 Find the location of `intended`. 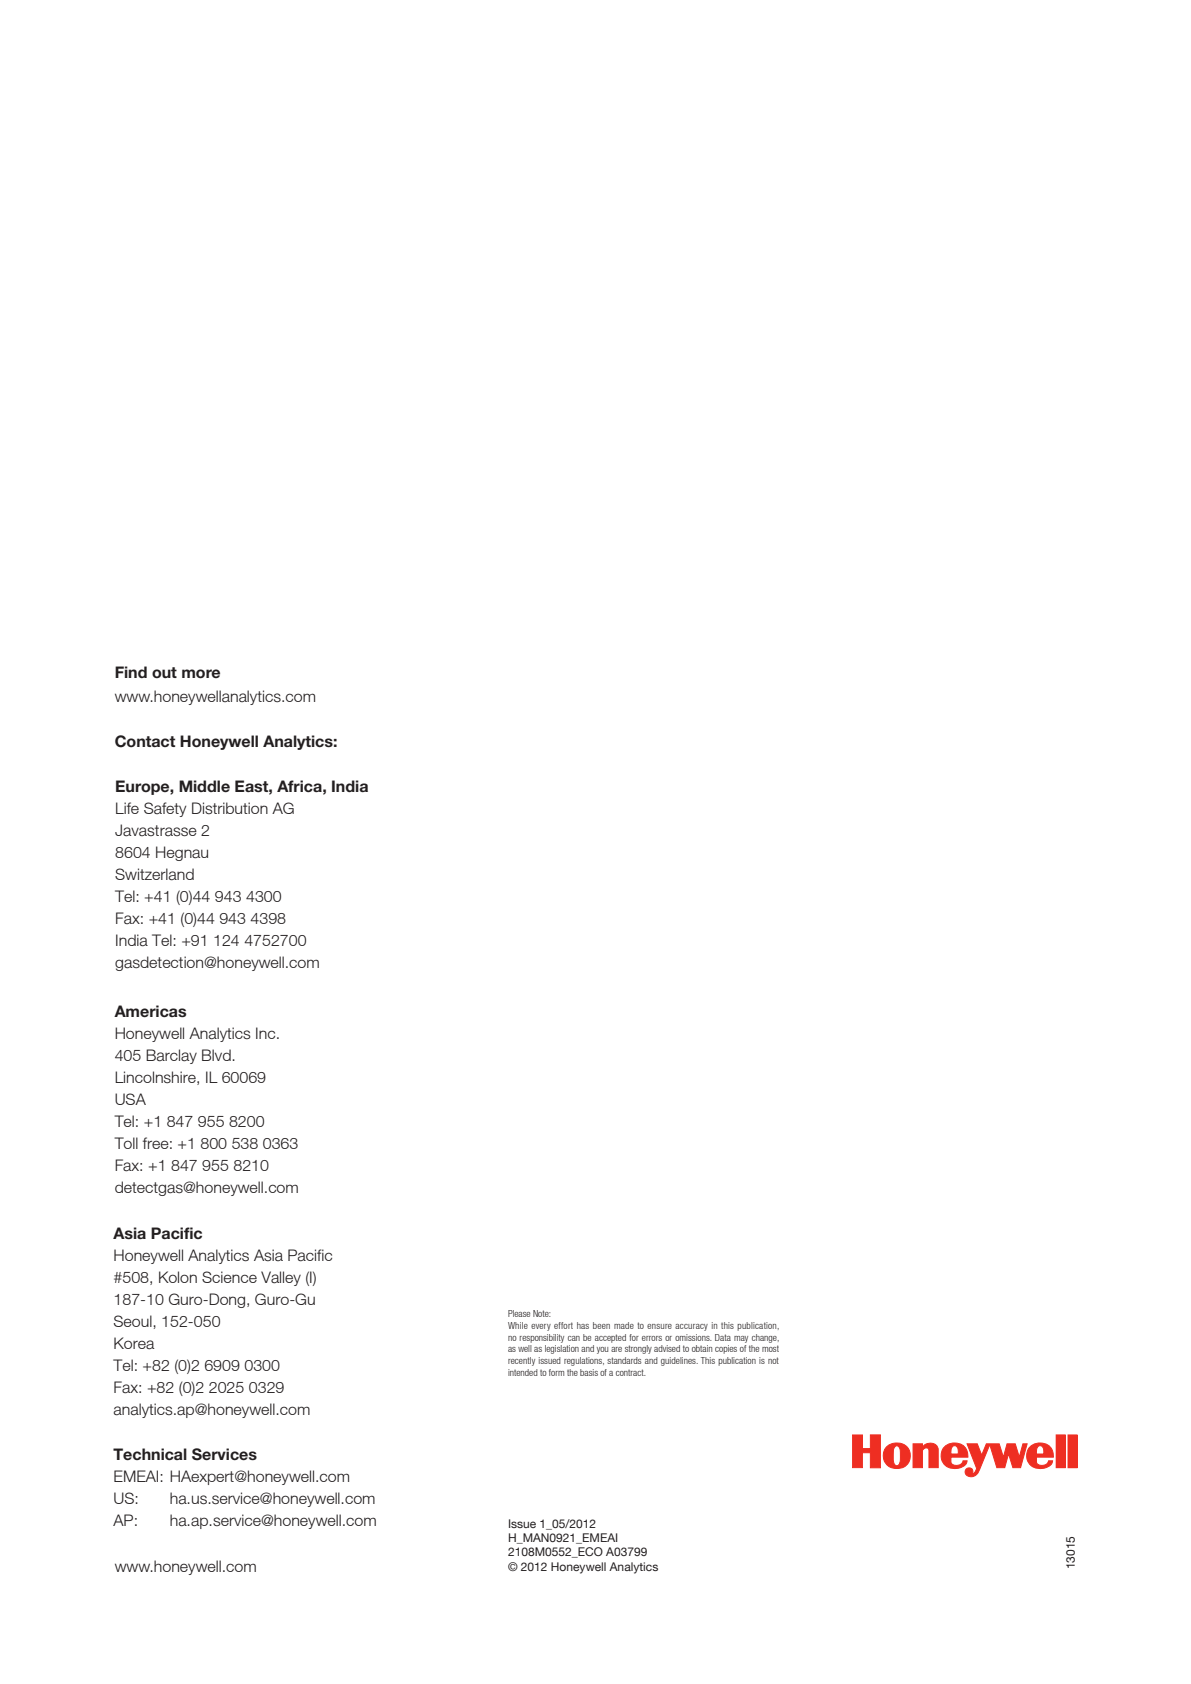

intended is located at coordinates (523, 1372).
